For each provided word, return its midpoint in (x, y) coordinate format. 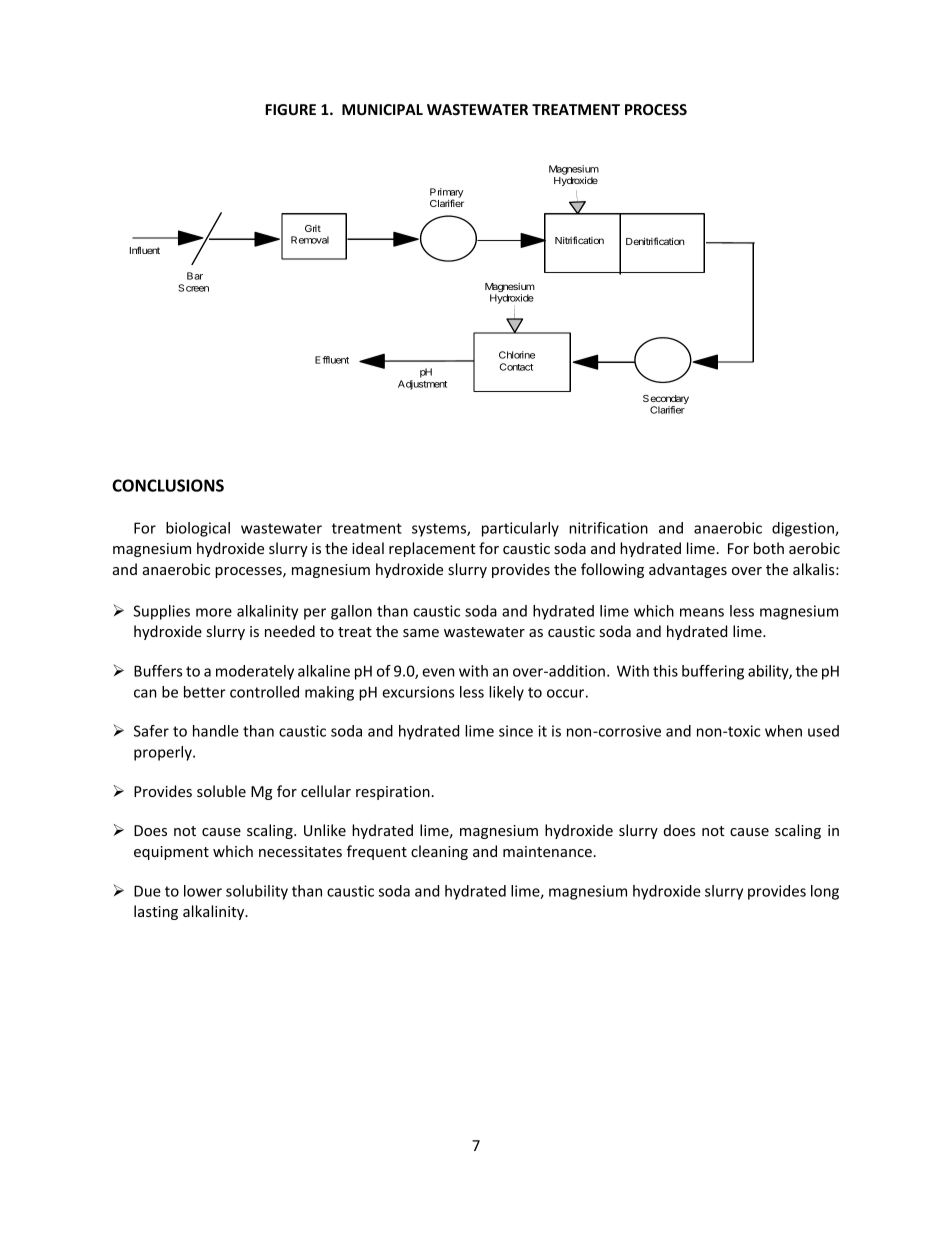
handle (216, 731)
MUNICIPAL (382, 109)
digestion (804, 529)
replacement (432, 549)
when (783, 731)
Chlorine (517, 355)
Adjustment (422, 385)
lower (203, 891)
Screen (193, 288)
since (516, 731)
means (702, 612)
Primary (447, 194)
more (214, 612)
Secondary (666, 401)
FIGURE (290, 109)
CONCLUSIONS (168, 485)
